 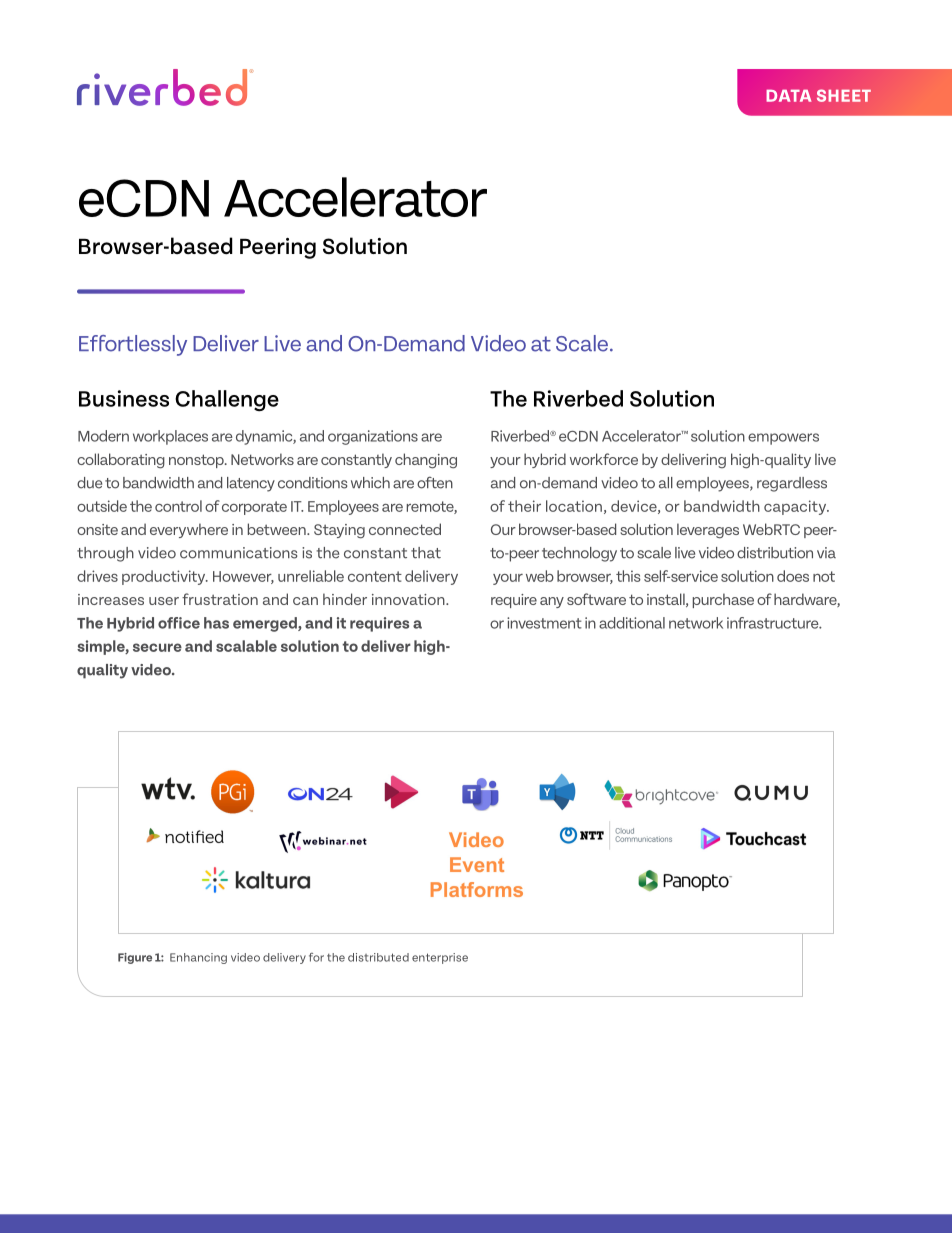 What do you see at coordinates (440, 958) in the screenshot?
I see `enterprise` at bounding box center [440, 958].
